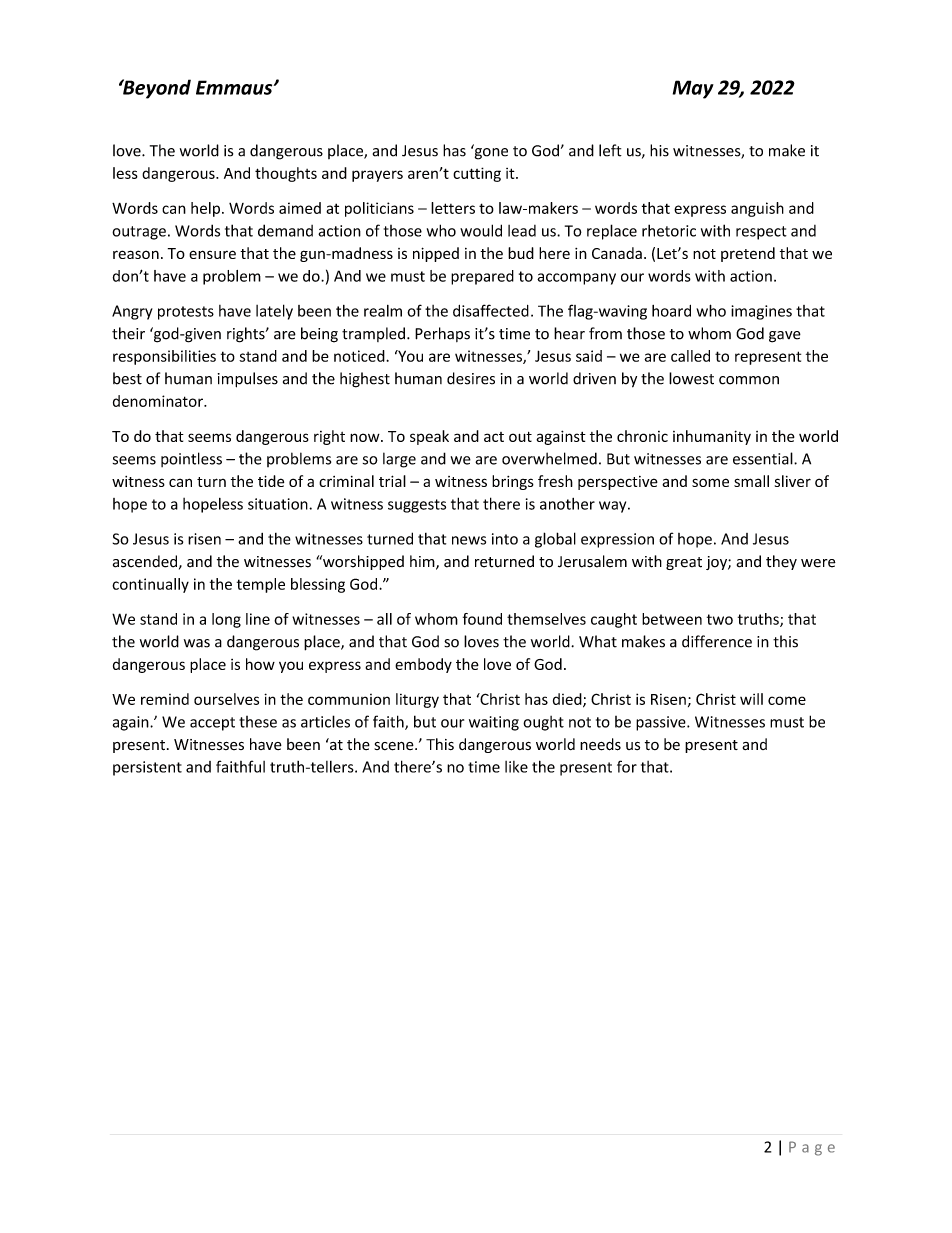 The height and width of the document is (1233, 952). Describe the element at coordinates (764, 458) in the document. I see `essential` at that location.
